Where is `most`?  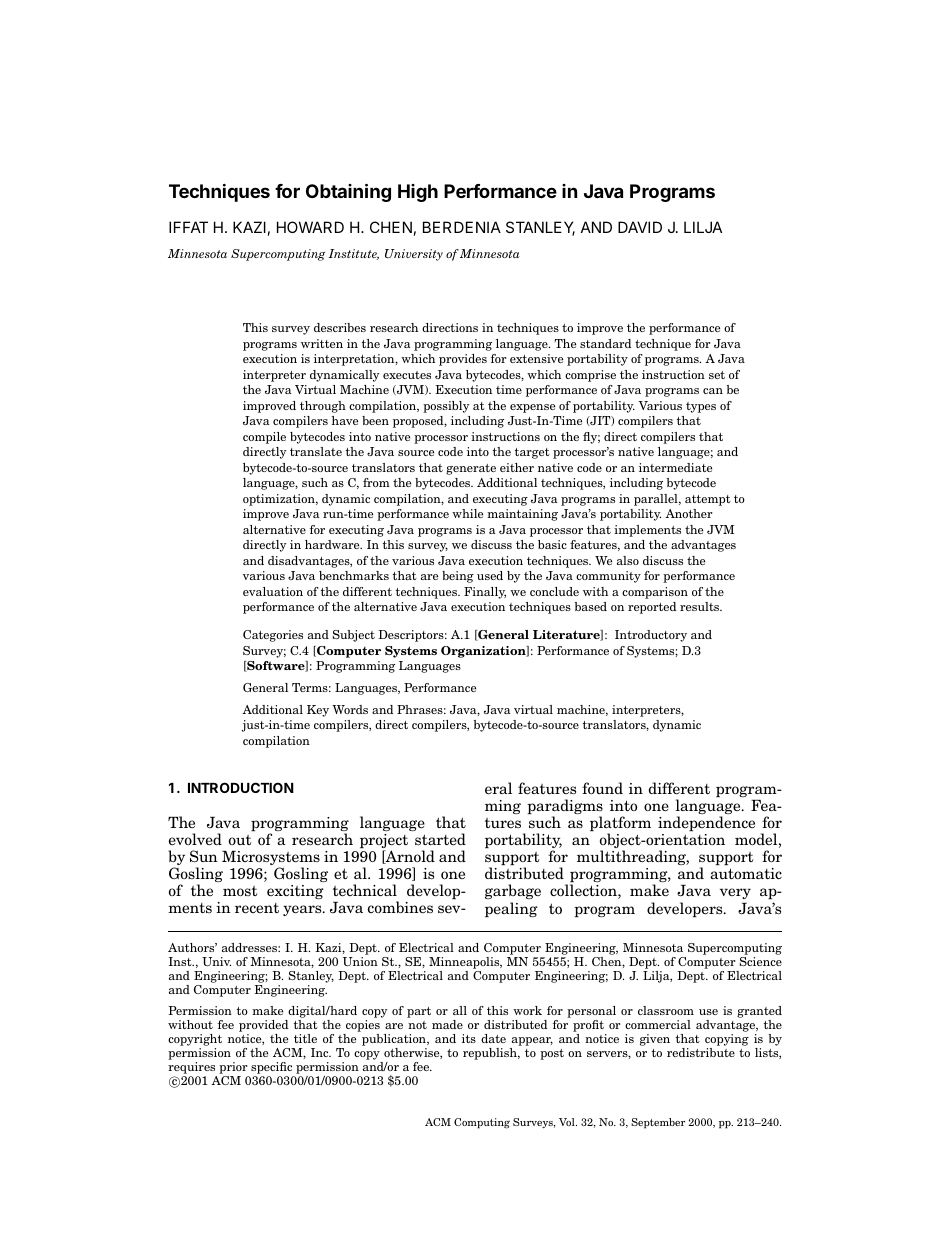
most is located at coordinates (240, 891).
